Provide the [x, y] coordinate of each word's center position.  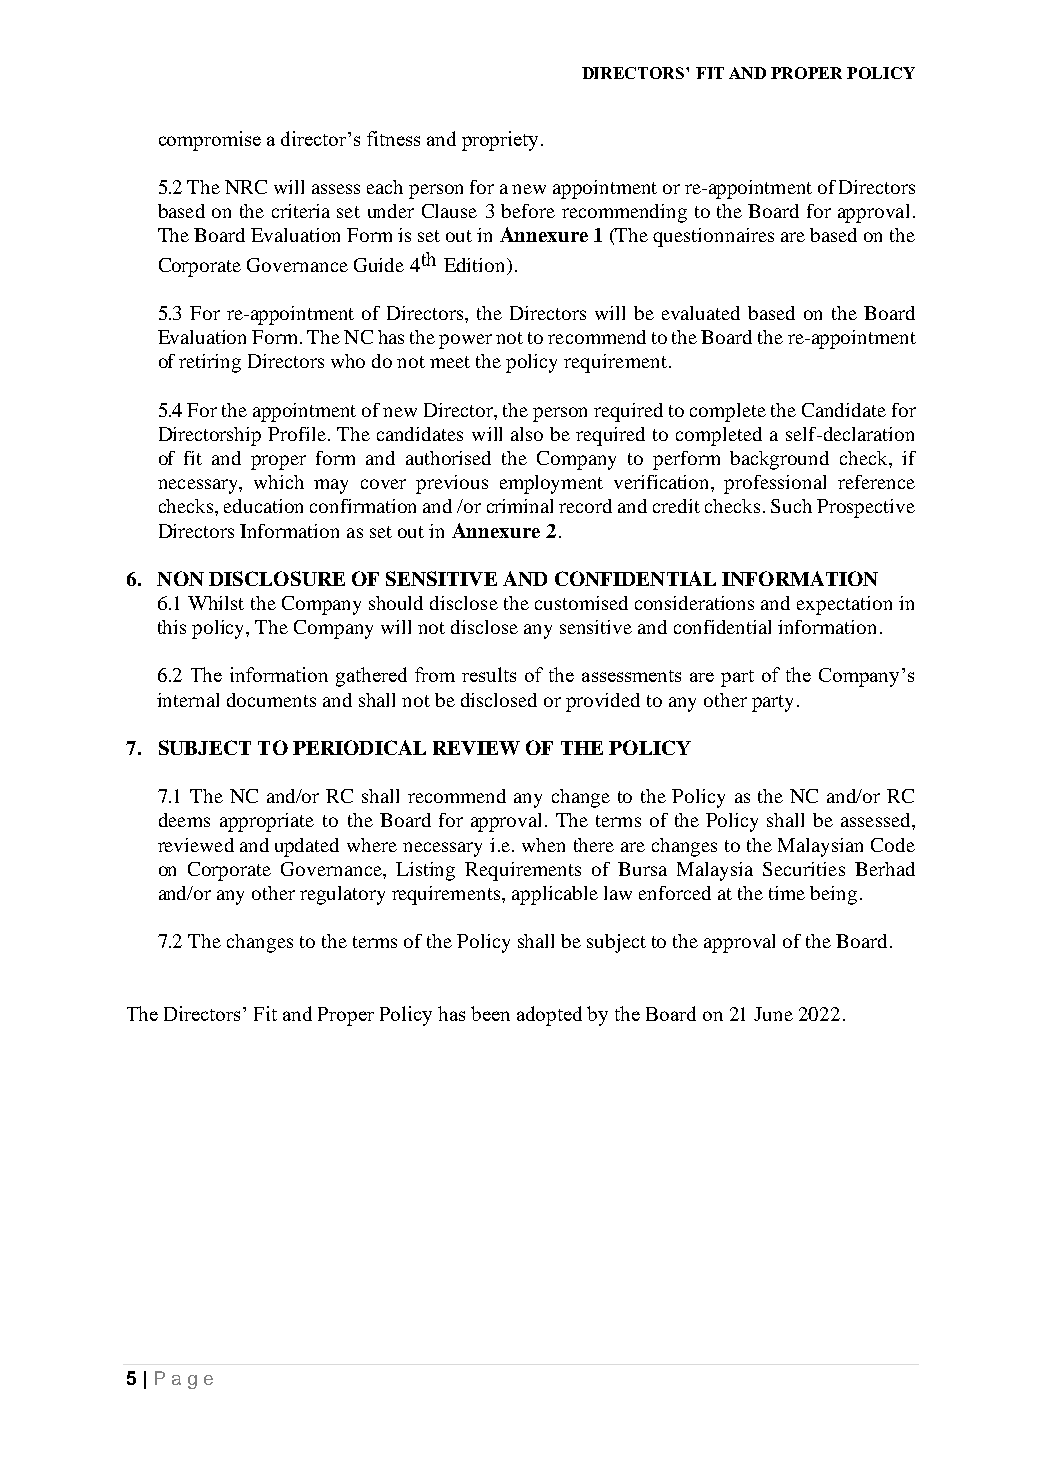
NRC [246, 187]
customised [581, 603]
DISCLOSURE [277, 578]
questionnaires [713, 237]
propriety [502, 141]
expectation [844, 605]
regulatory [342, 895]
